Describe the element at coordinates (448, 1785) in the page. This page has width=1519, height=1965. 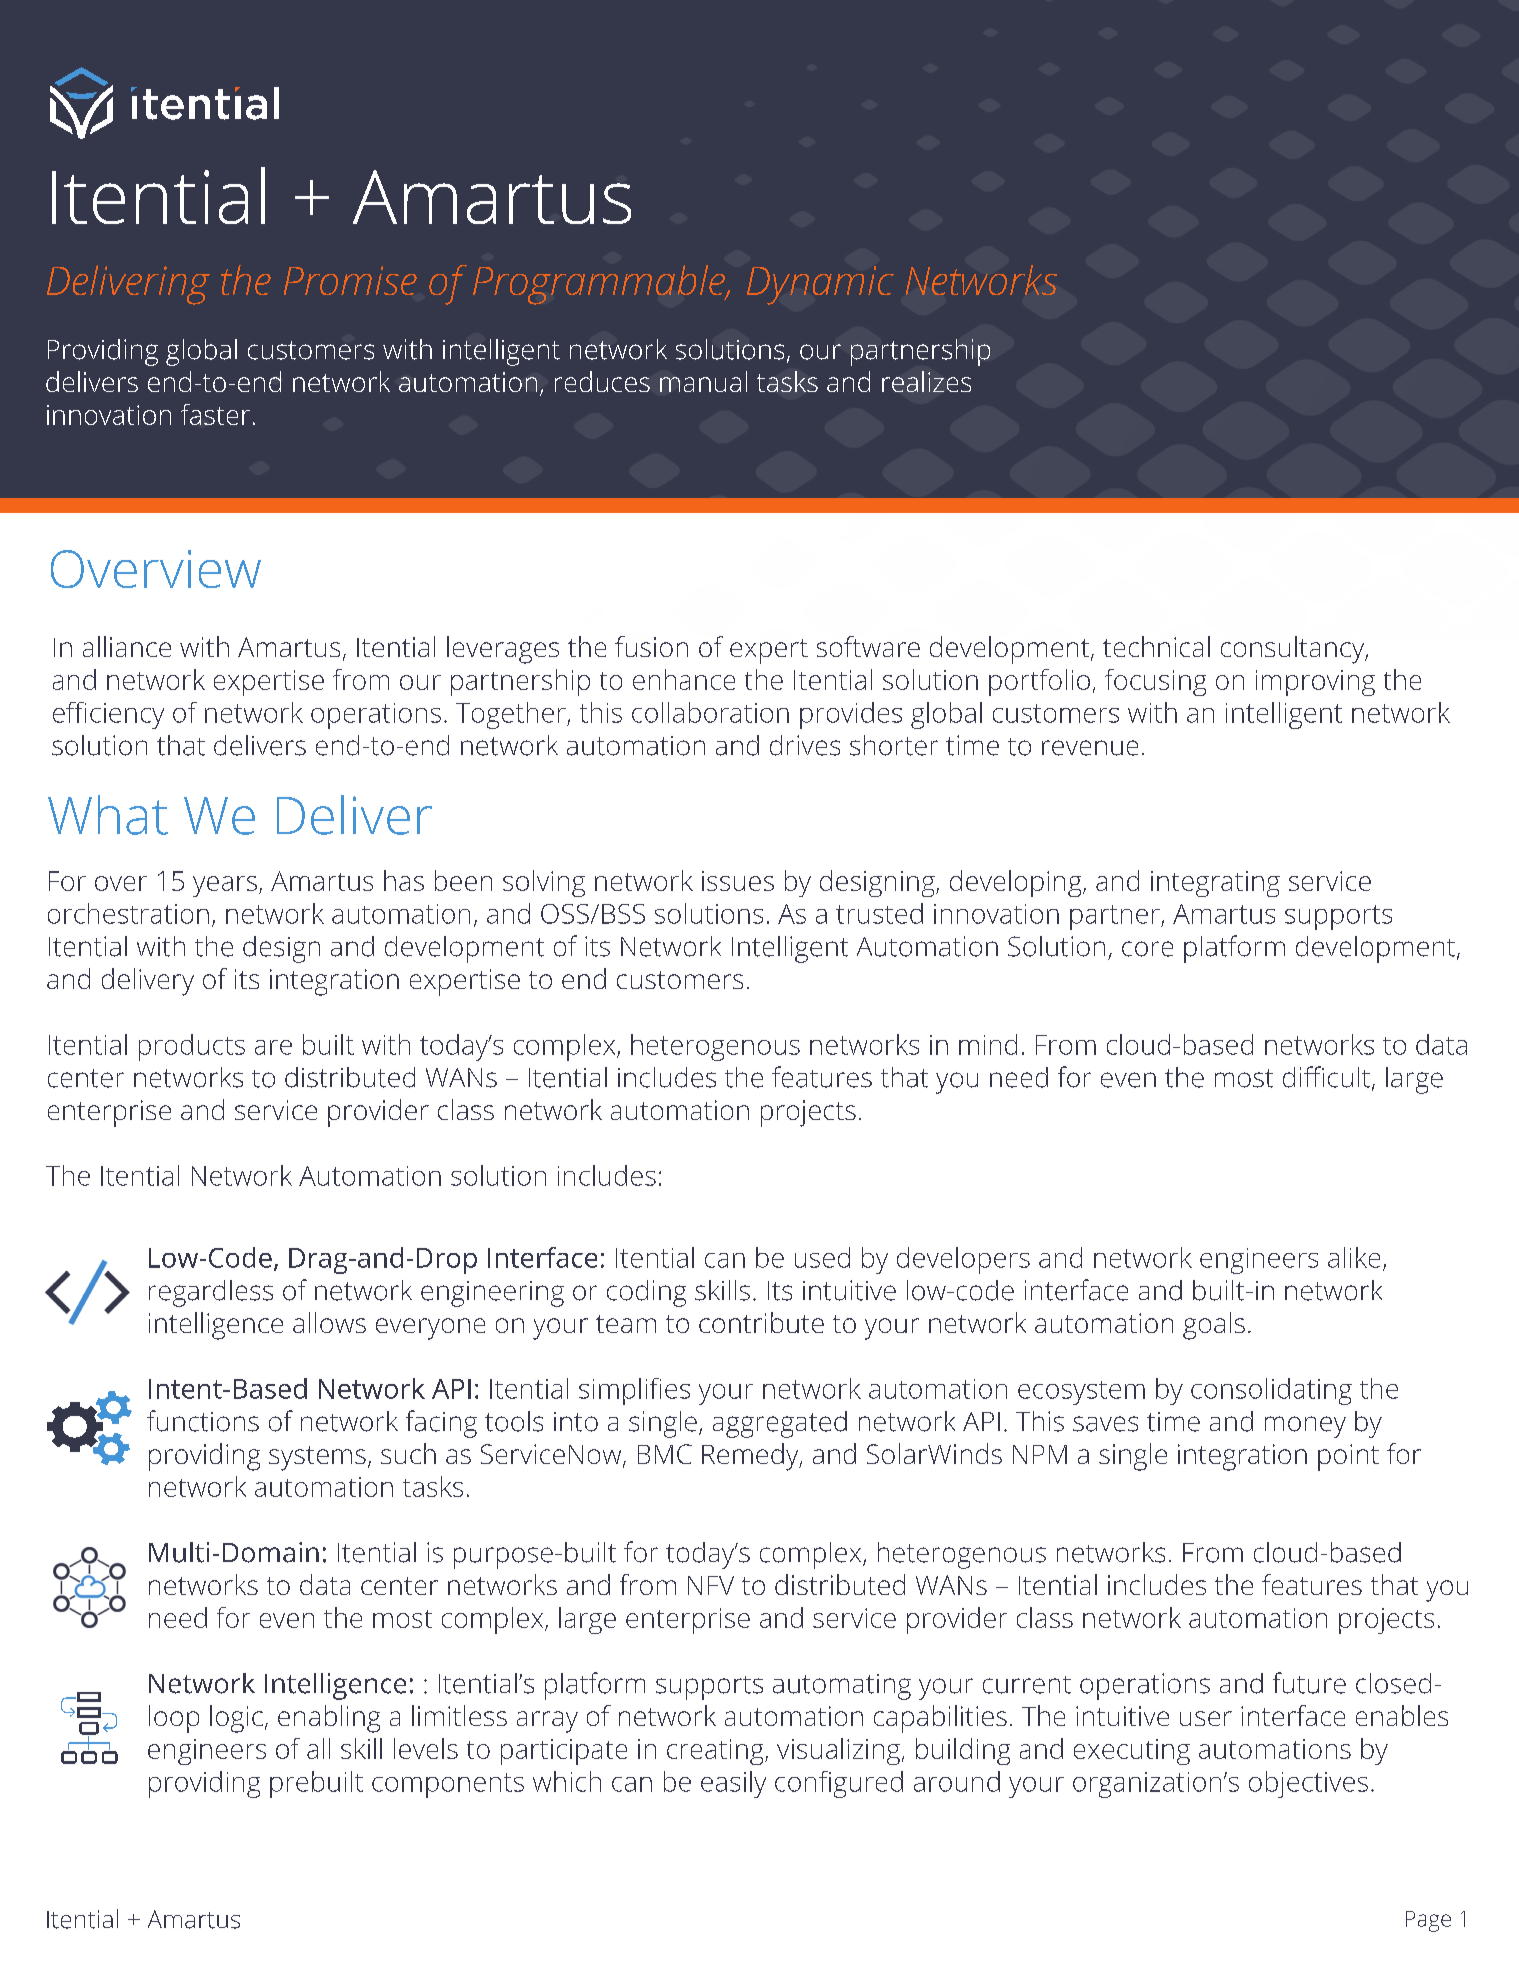
I see `components` at that location.
